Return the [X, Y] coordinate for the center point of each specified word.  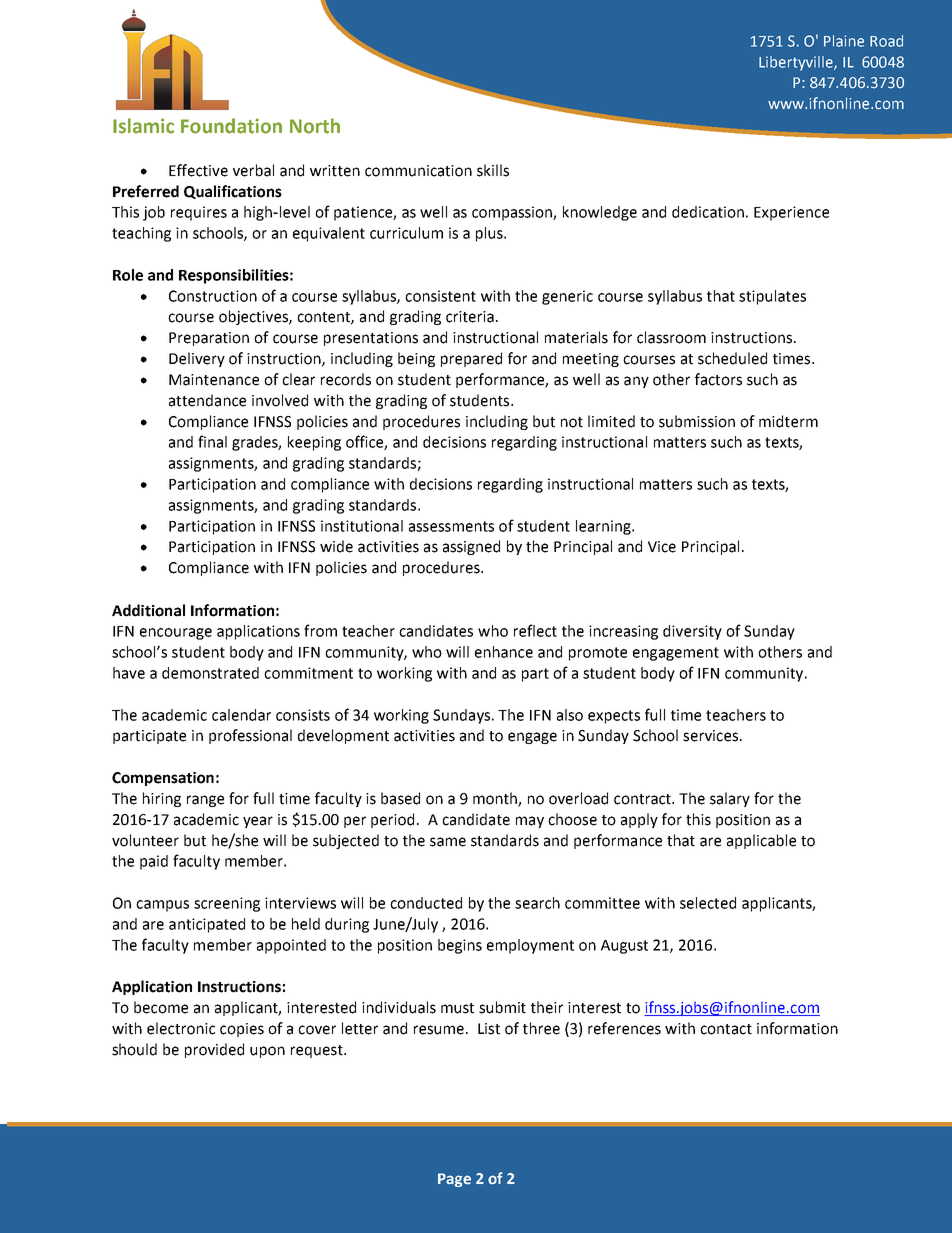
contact [726, 1029]
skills [493, 170]
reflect [535, 630]
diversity [692, 632]
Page [454, 1180]
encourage [176, 634]
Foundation [231, 126]
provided [214, 1050]
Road [886, 41]
